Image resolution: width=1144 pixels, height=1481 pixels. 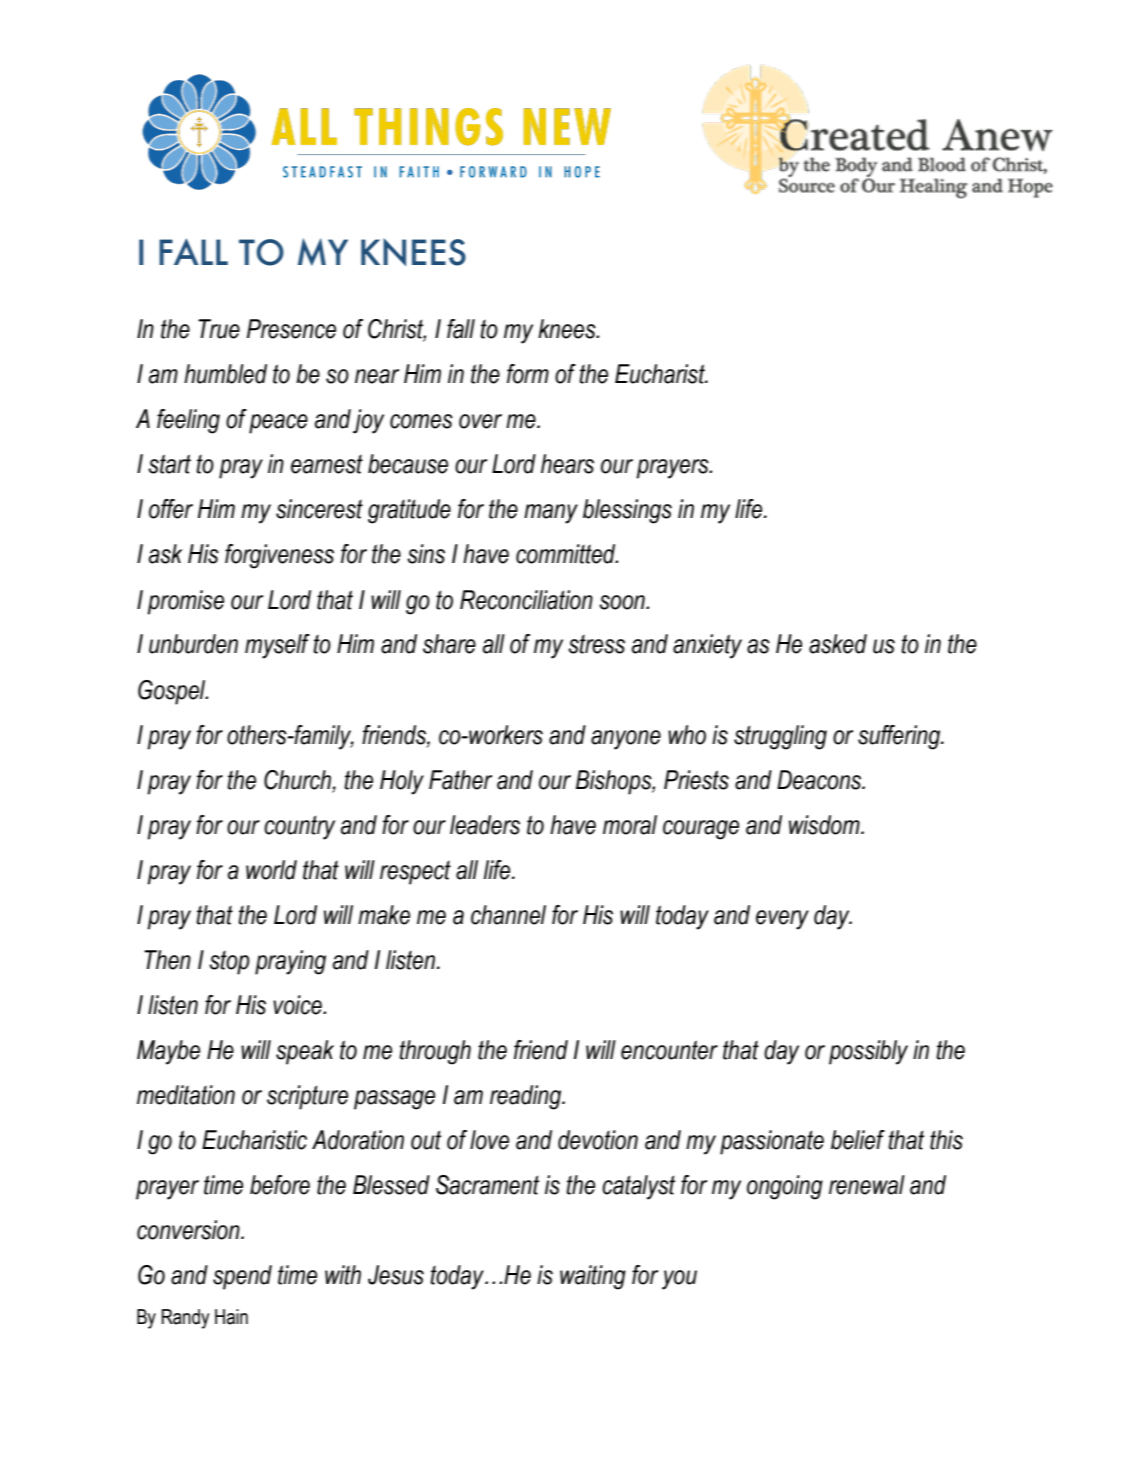 I want to click on stress, so click(x=596, y=644).
